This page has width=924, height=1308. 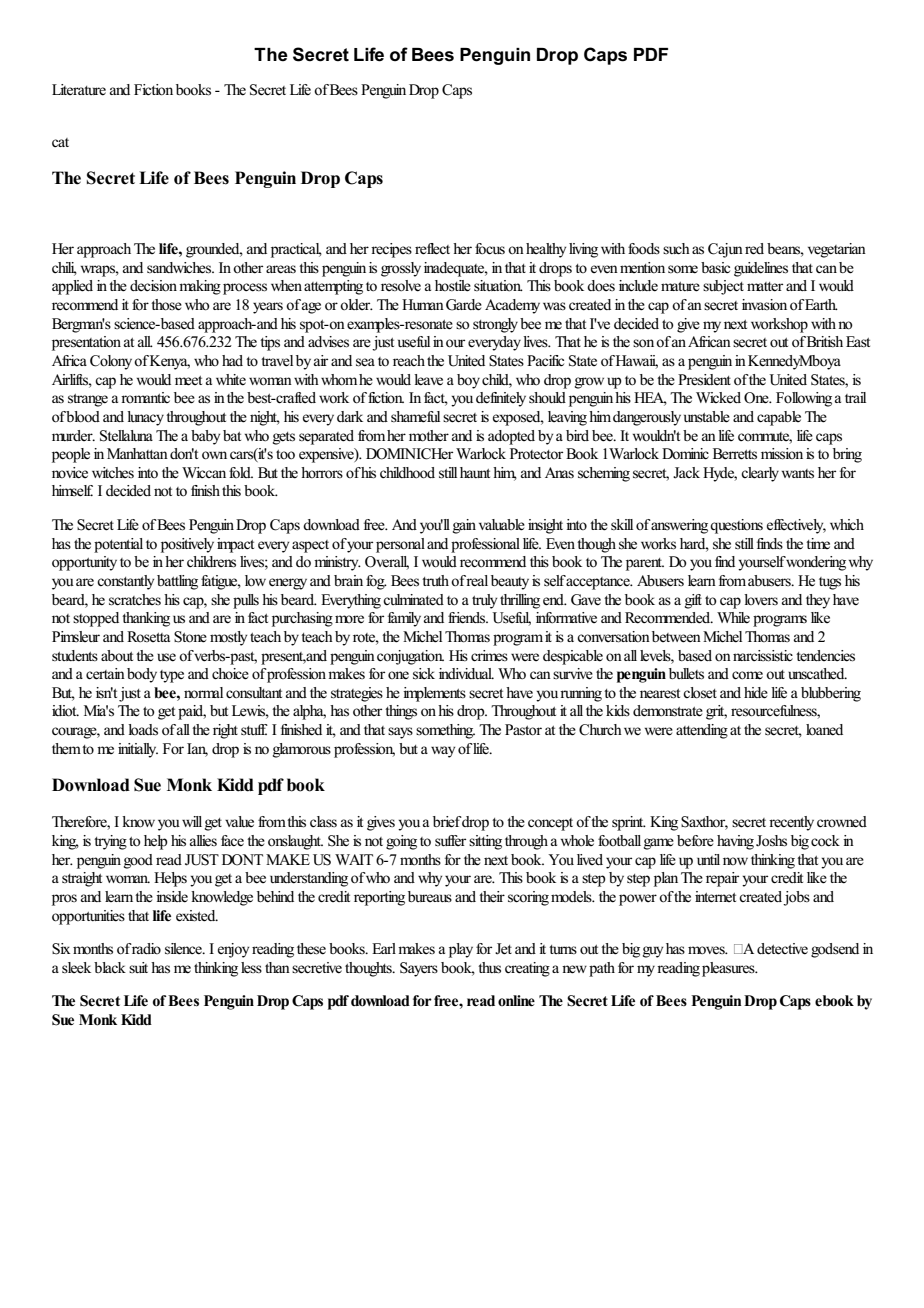 I want to click on reflect, so click(x=432, y=249).
